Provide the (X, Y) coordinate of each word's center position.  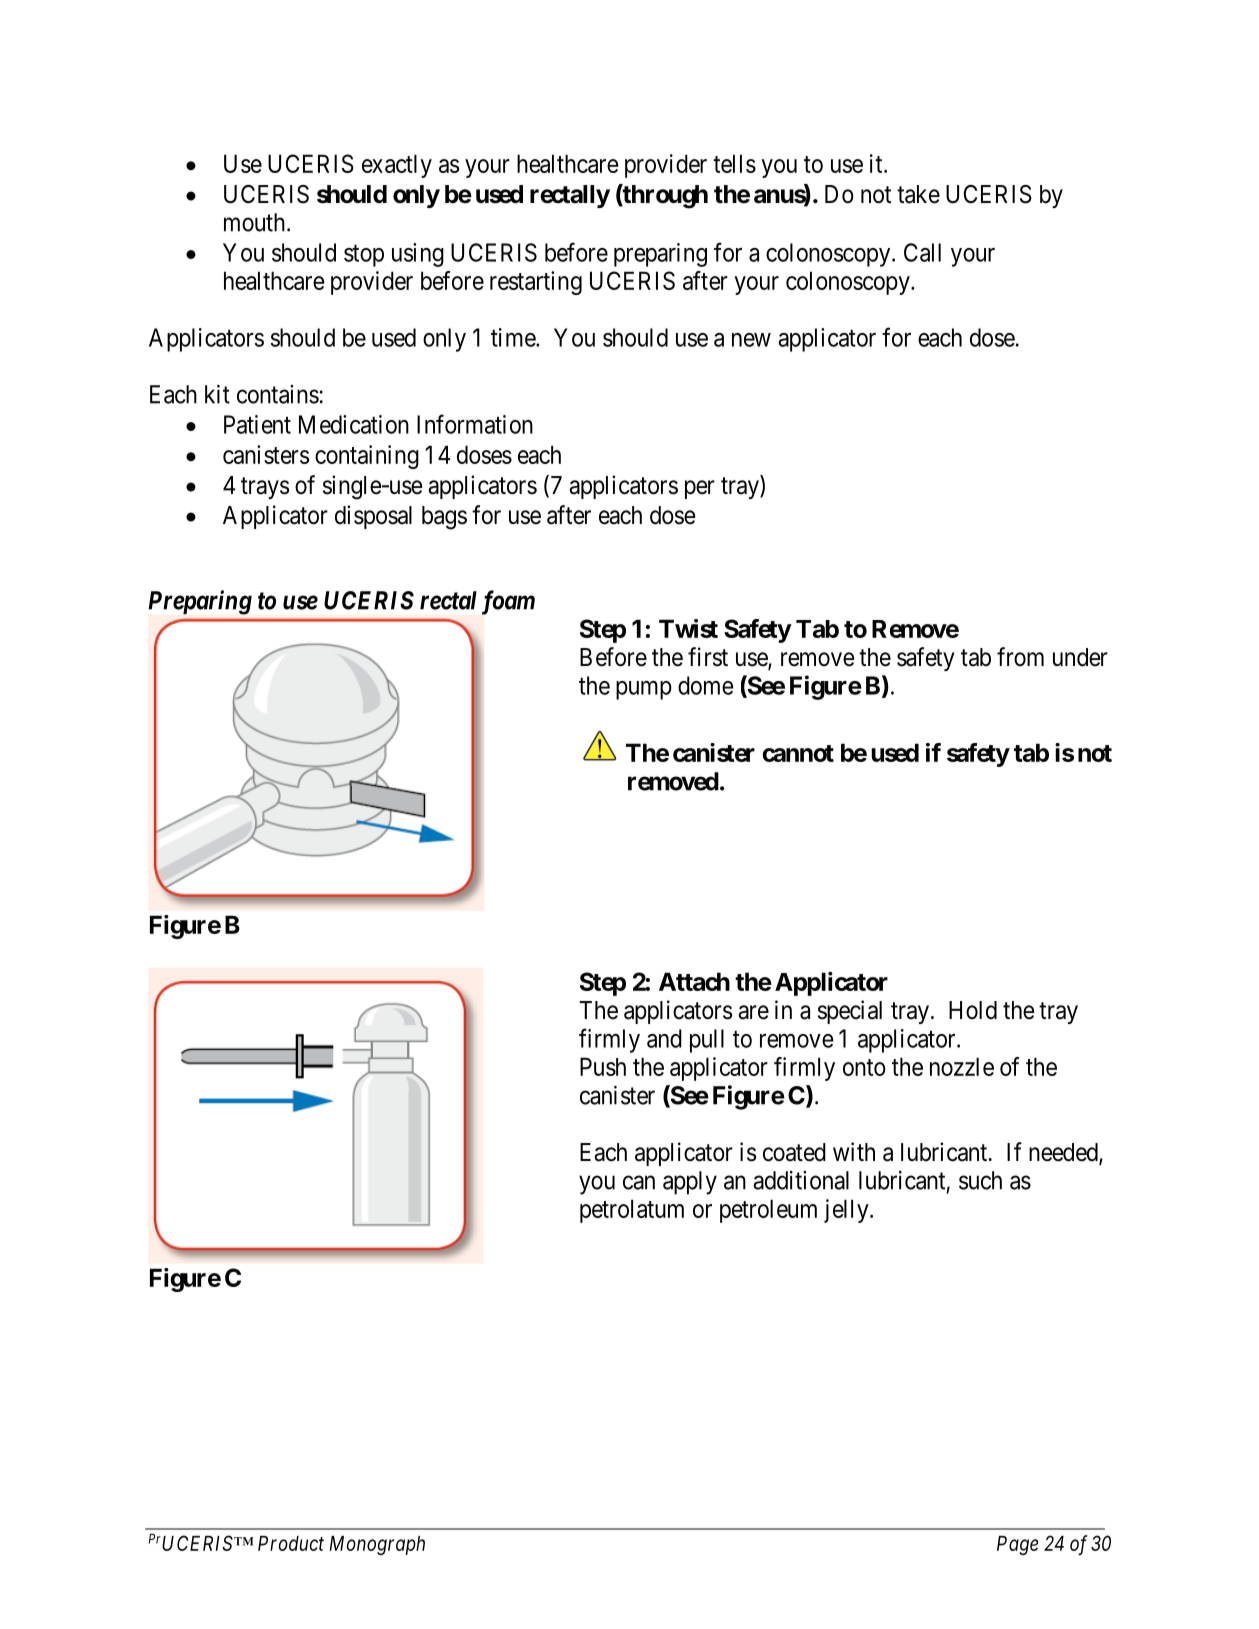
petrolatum (632, 1211)
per (700, 489)
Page (1017, 1545)
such (980, 1180)
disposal (373, 517)
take (918, 194)
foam (508, 602)
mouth (256, 222)
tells (734, 163)
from (1020, 657)
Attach (694, 981)
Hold (973, 1010)
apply (690, 1183)
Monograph (377, 1545)
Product (291, 1543)
